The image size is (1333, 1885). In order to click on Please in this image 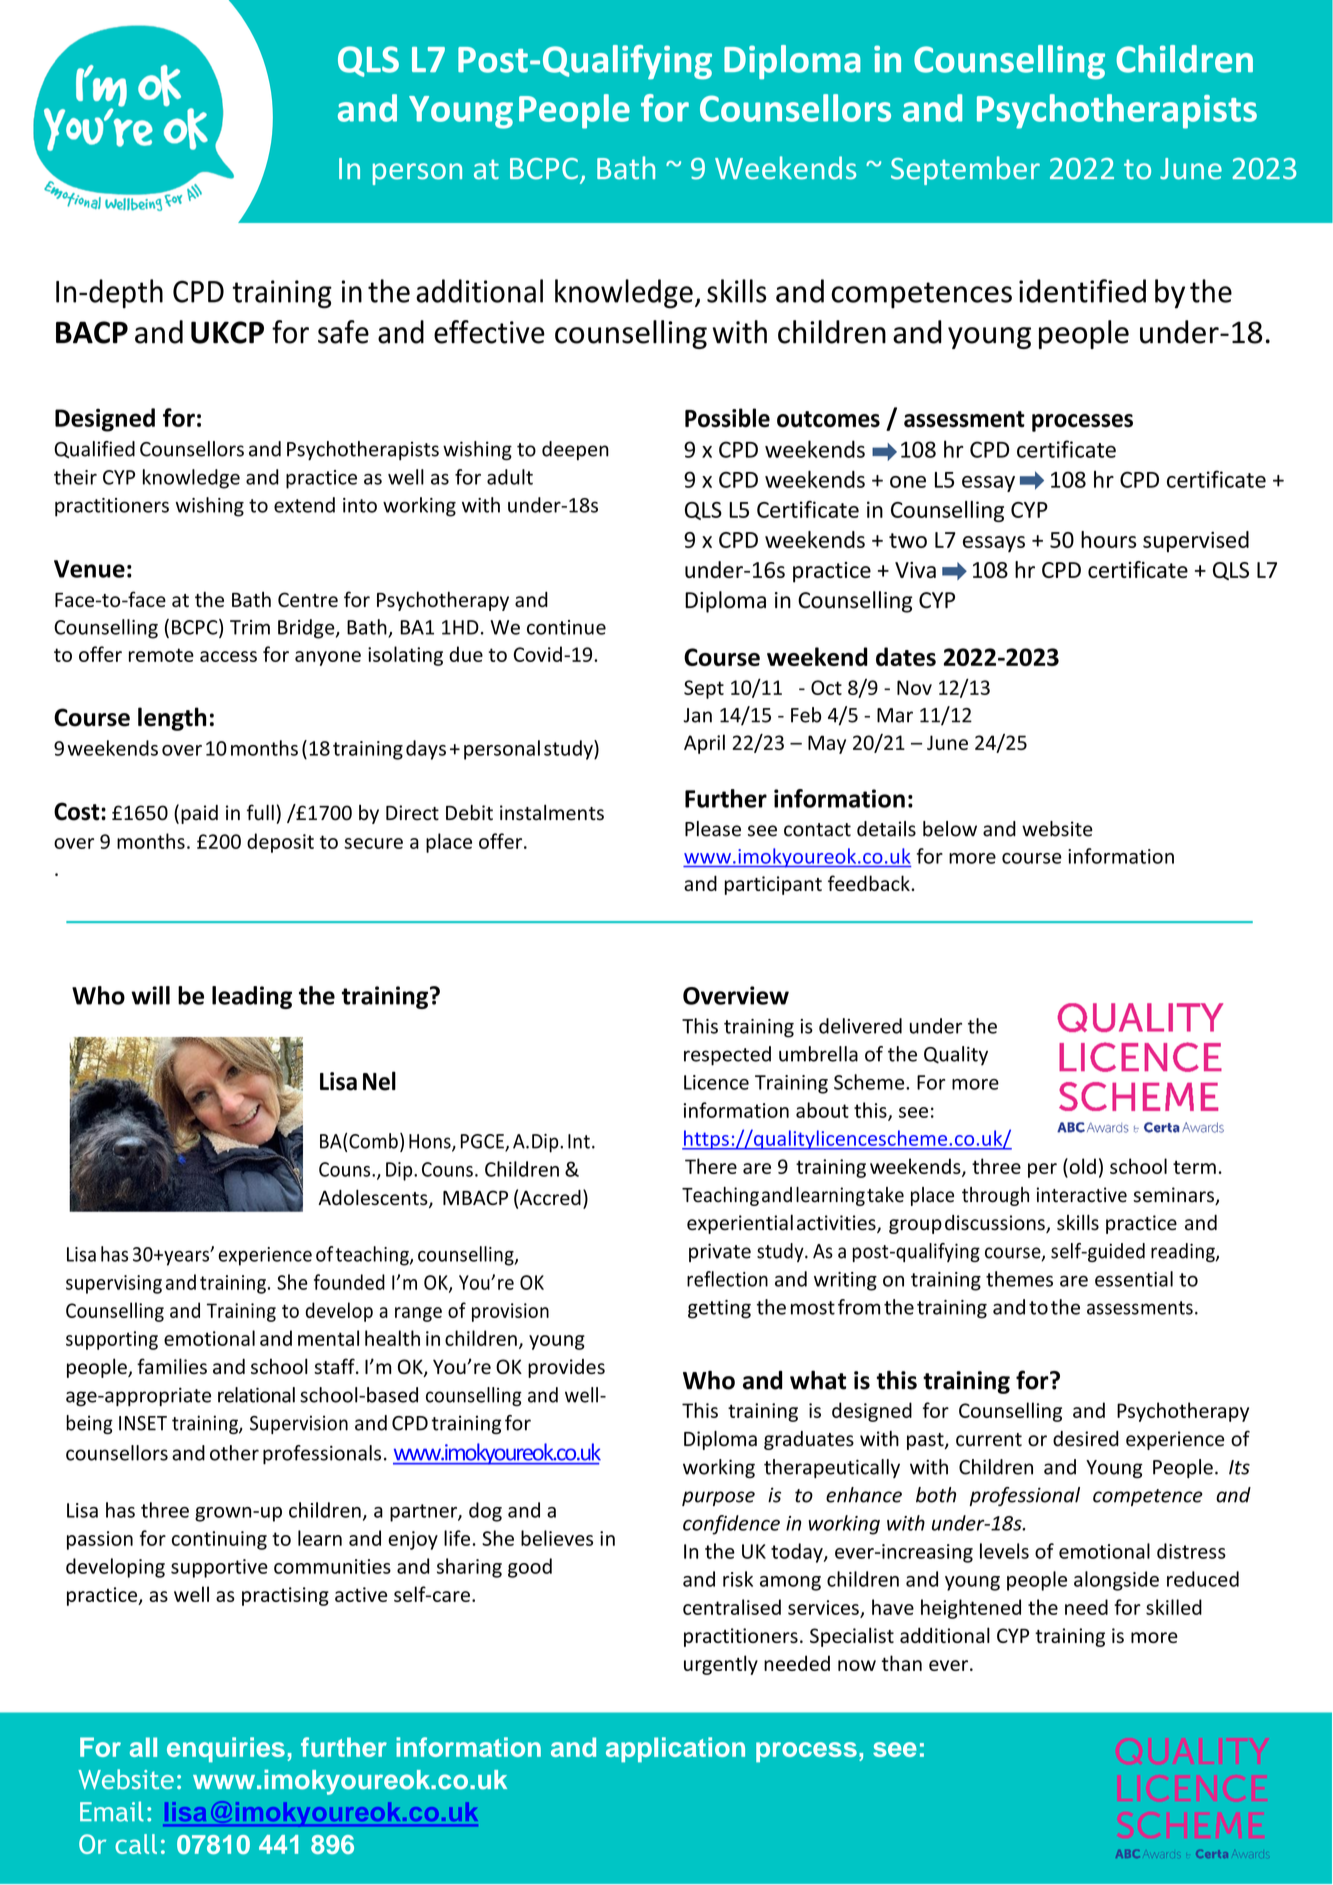, I will do `click(713, 829)`.
